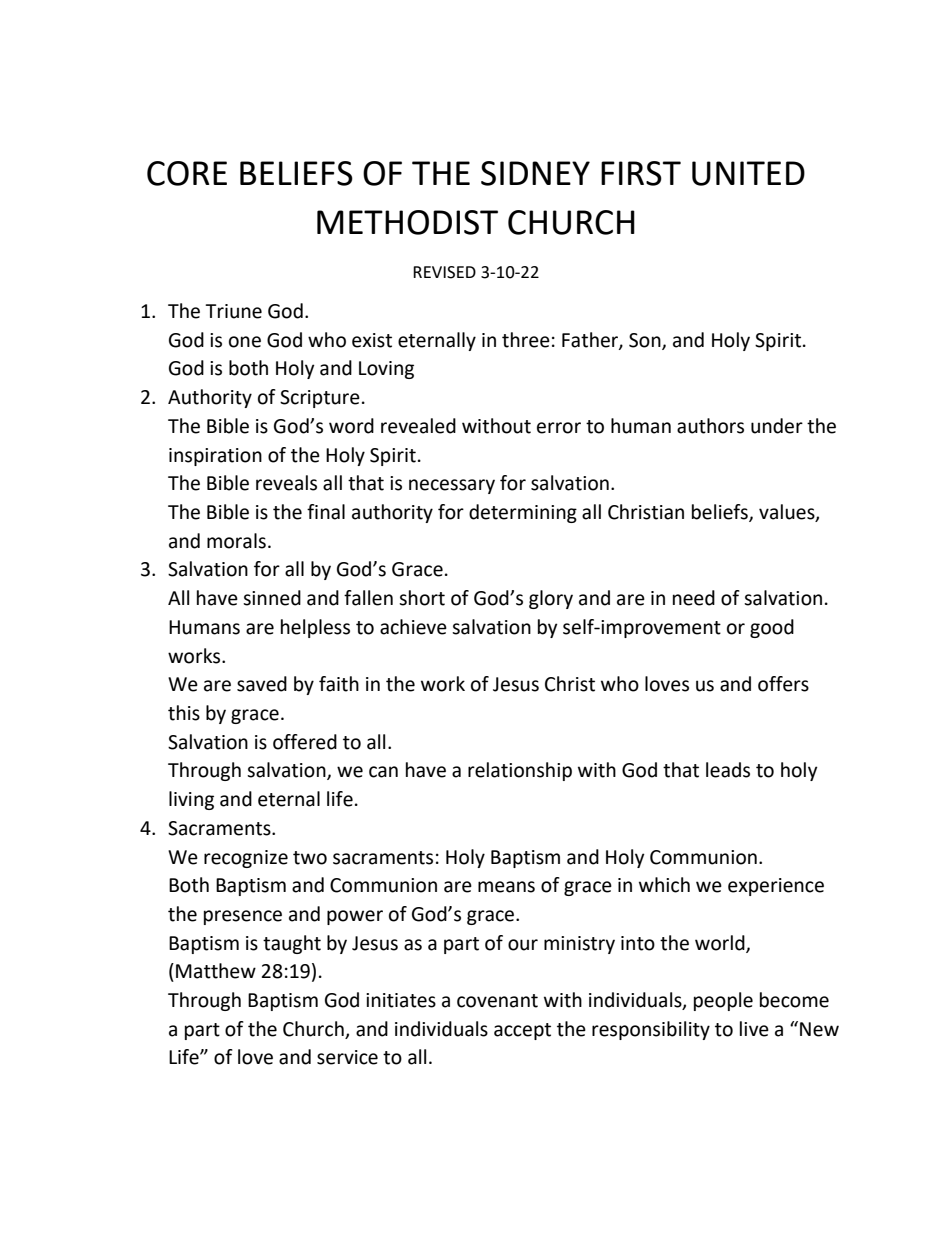 The width and height of the screenshot is (952, 1233). I want to click on glory, so click(551, 599).
